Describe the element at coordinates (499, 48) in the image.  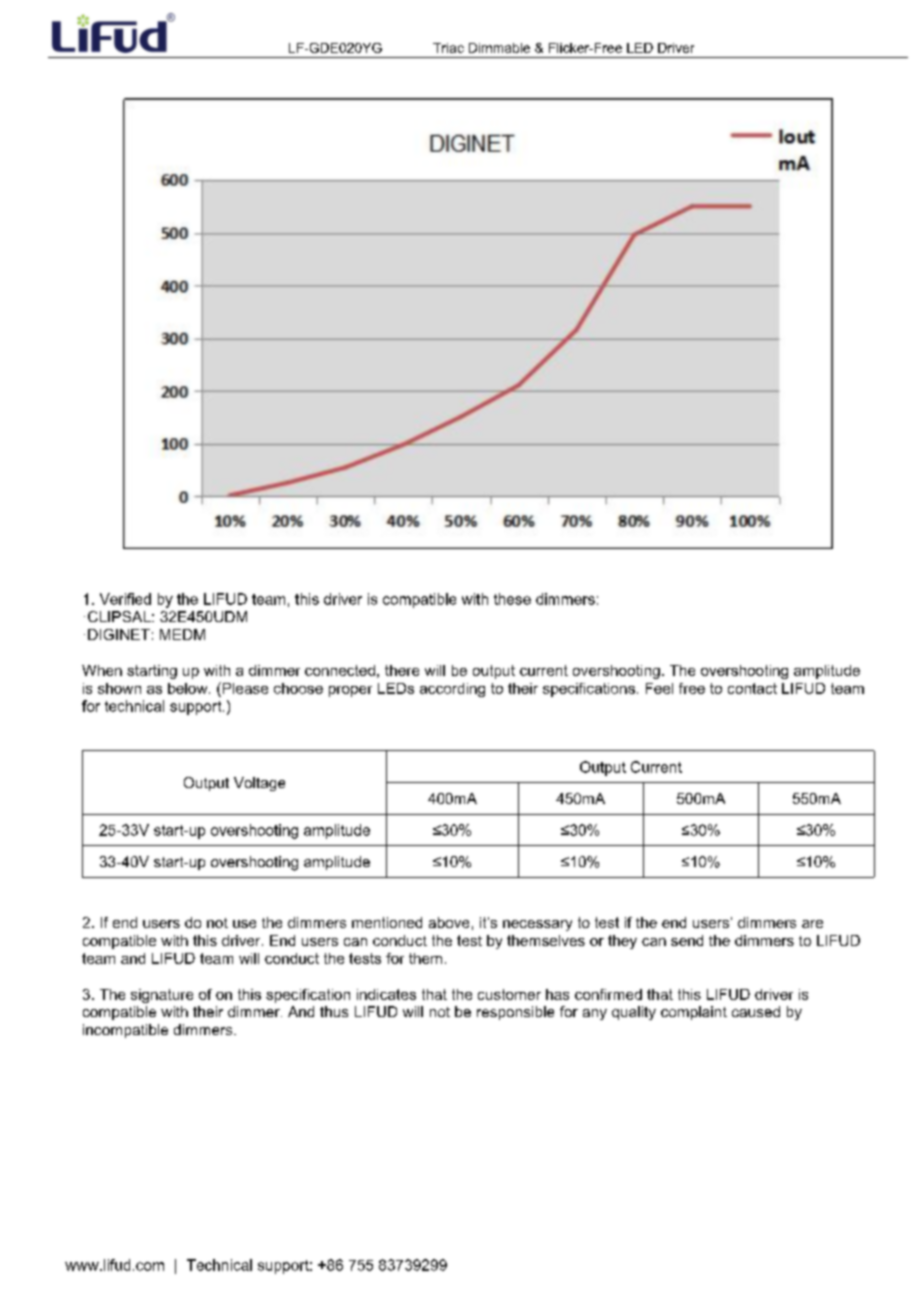
I see `Dimmable` at that location.
